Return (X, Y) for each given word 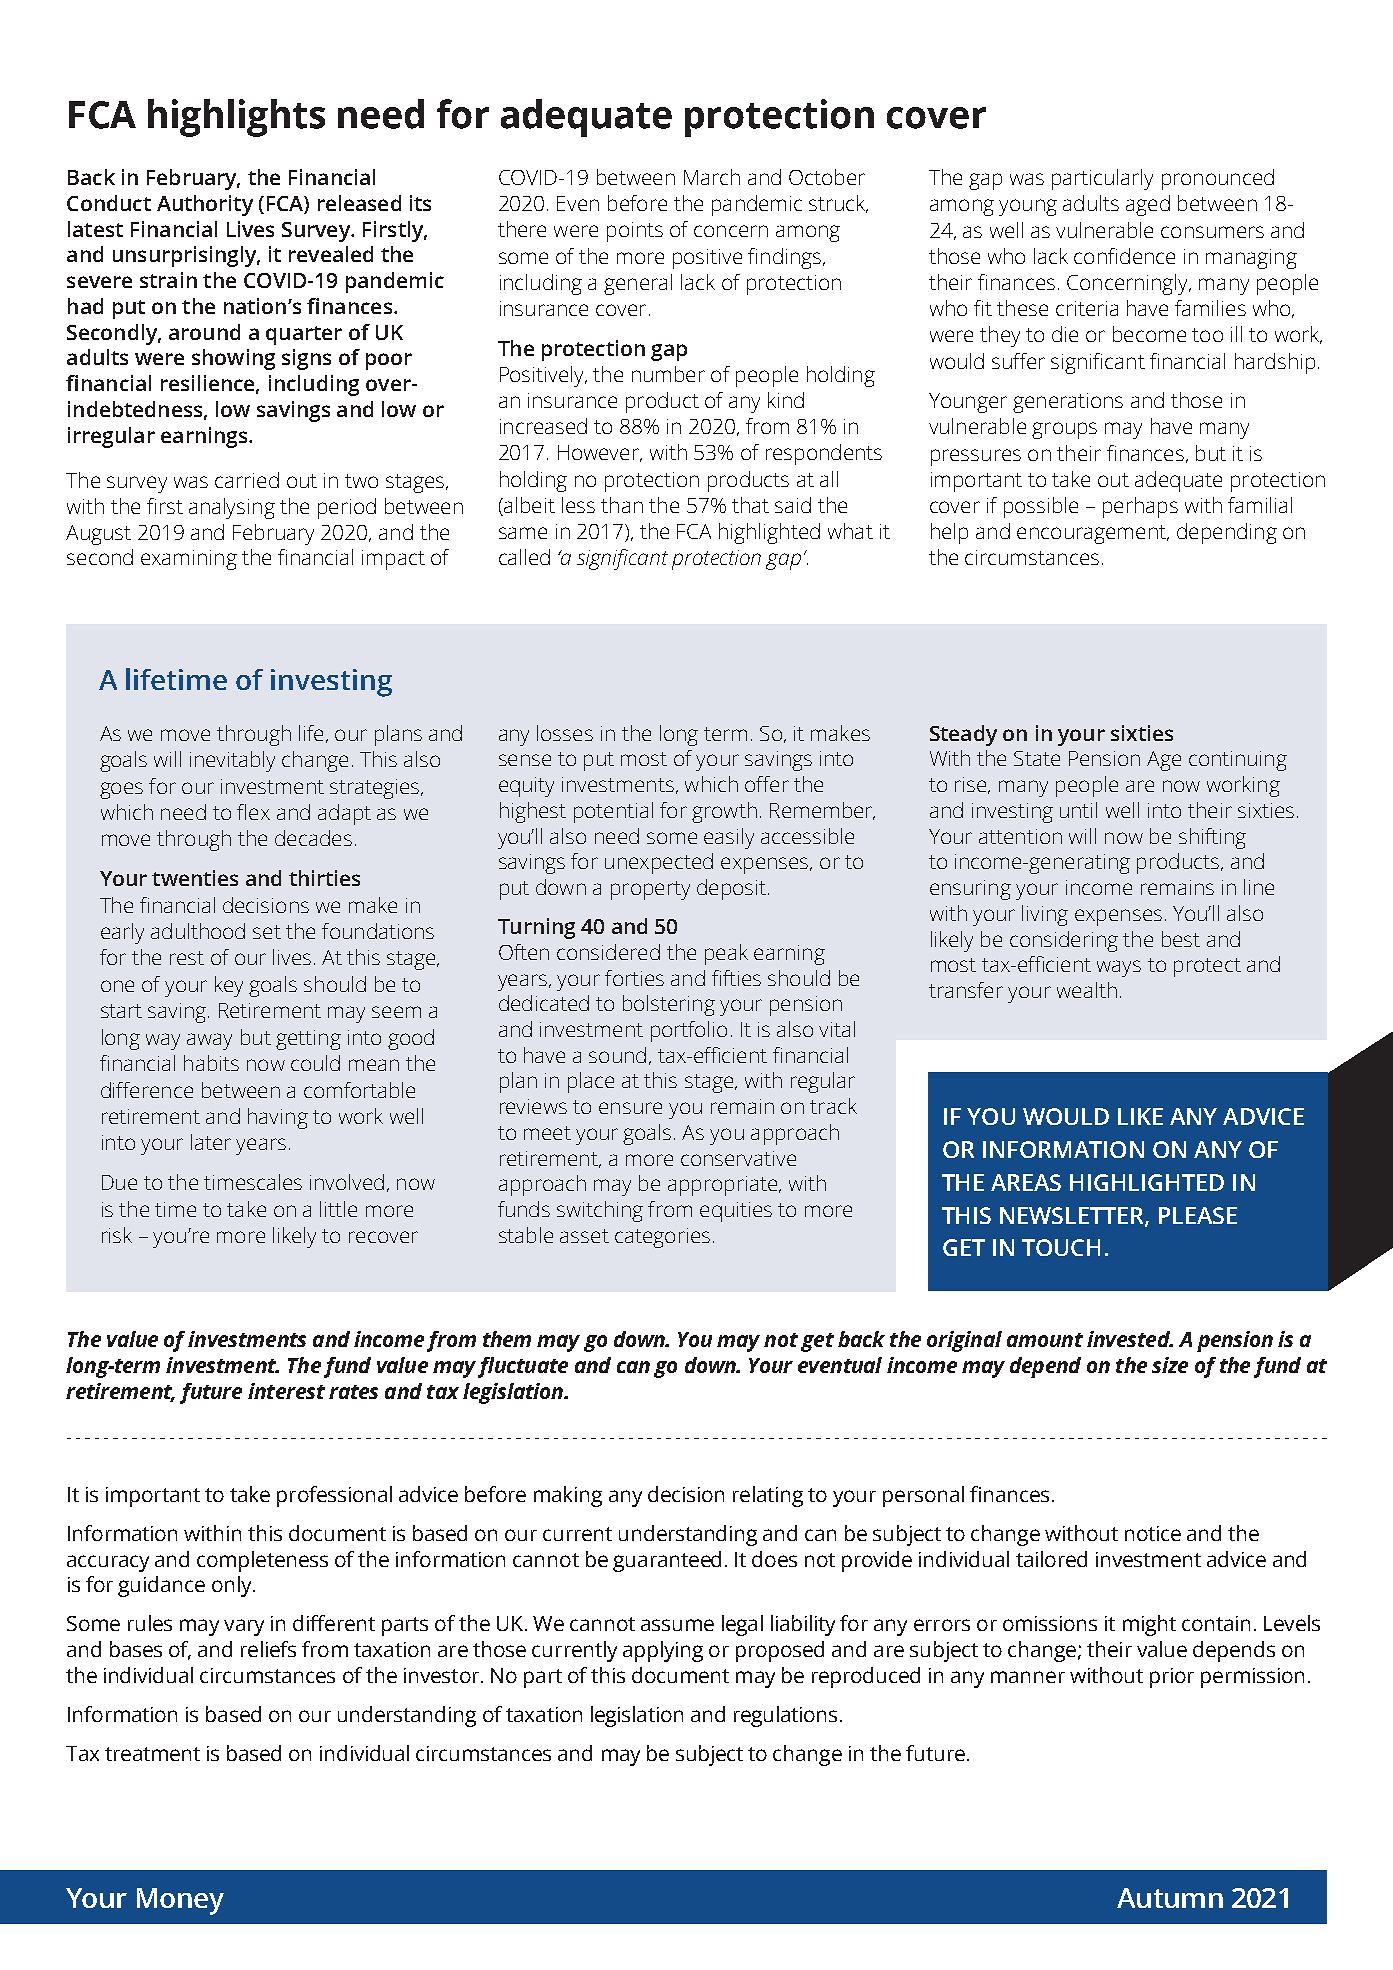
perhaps (1140, 507)
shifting (1212, 838)
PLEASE (1198, 1215)
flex (253, 812)
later (211, 1142)
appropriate (722, 1186)
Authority (205, 205)
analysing (232, 508)
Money (180, 1901)
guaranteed (667, 1561)
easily (729, 838)
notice (1153, 1533)
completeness (262, 1561)
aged (1148, 205)
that (750, 505)
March (712, 177)
